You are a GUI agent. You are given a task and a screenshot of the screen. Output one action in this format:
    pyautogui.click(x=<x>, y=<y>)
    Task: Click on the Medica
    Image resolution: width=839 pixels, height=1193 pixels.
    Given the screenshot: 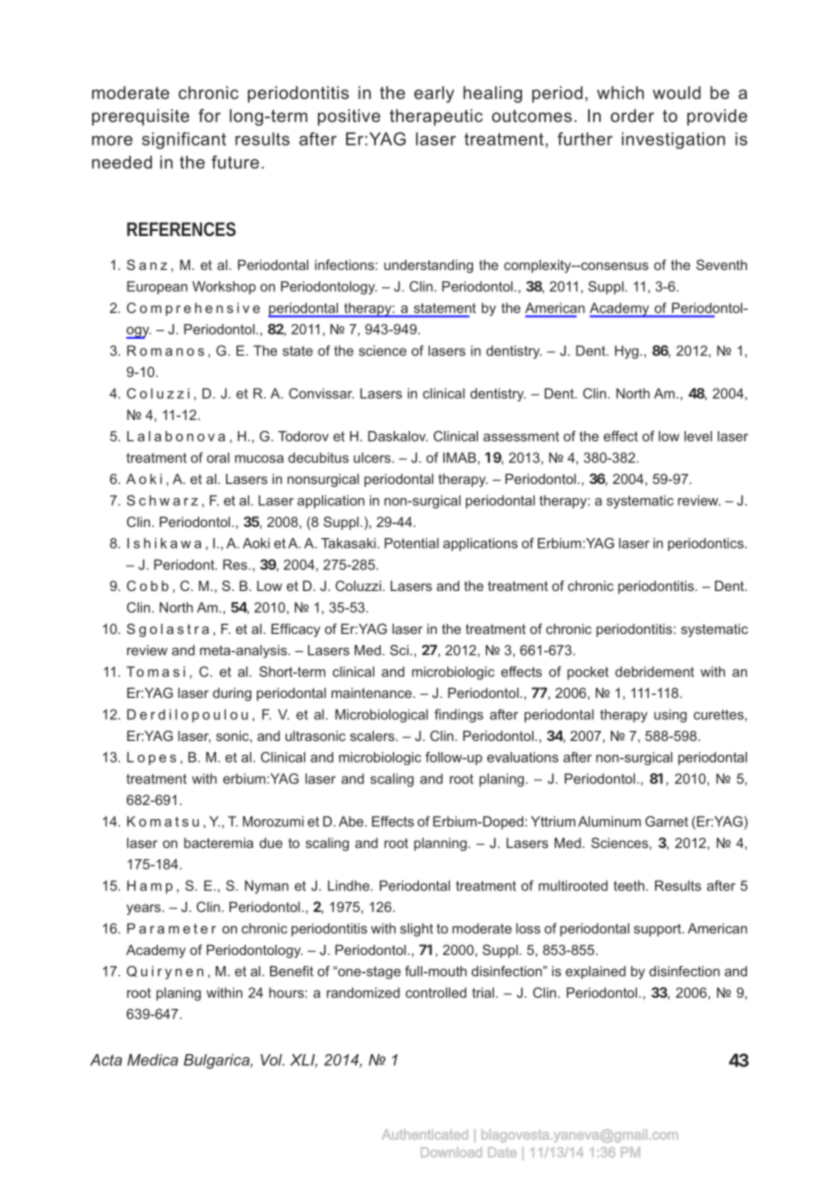 What is the action you would take?
    pyautogui.click(x=152, y=1060)
